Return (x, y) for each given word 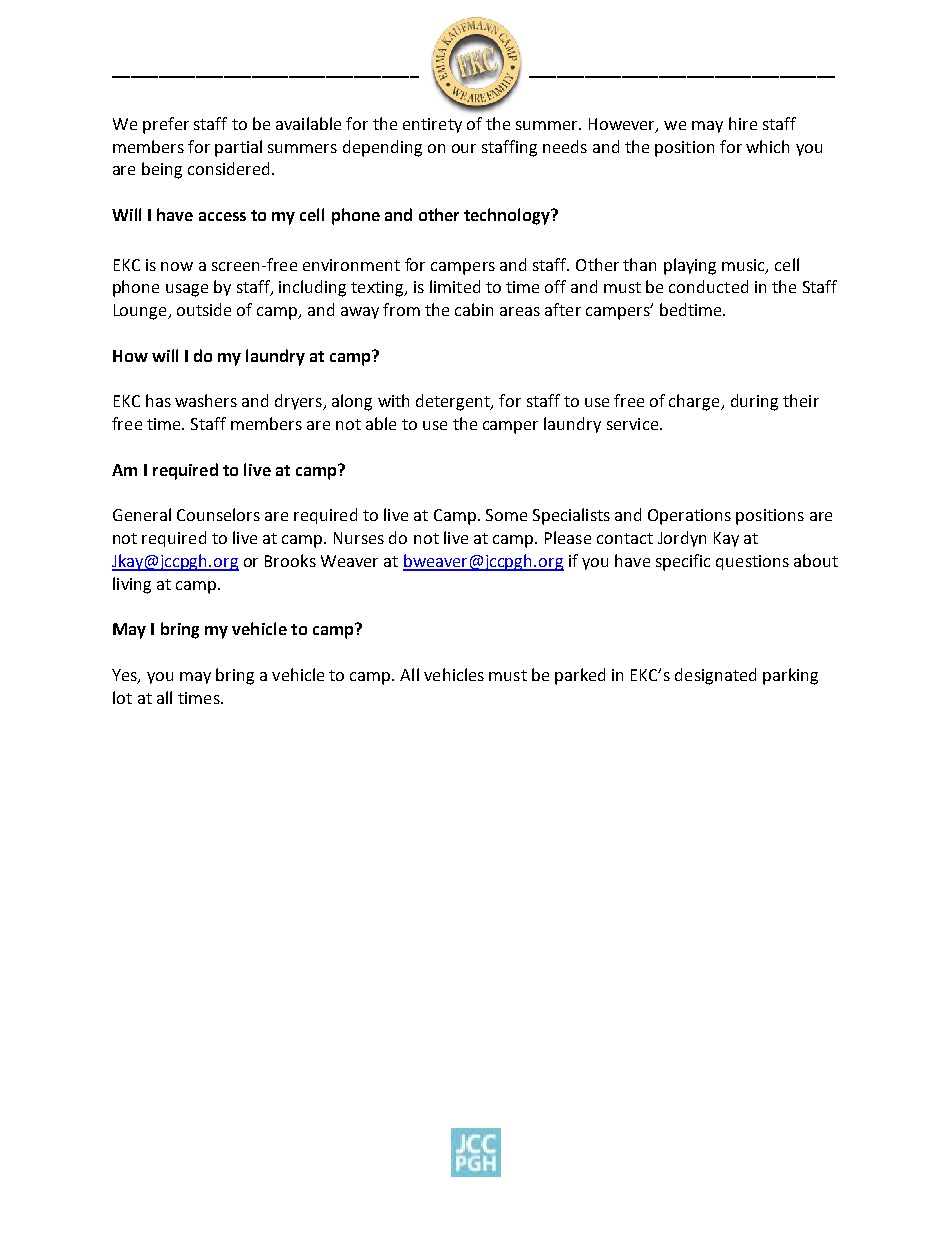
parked (580, 676)
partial (238, 148)
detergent (454, 402)
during (754, 402)
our (464, 148)
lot (122, 697)
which (767, 146)
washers (206, 400)
